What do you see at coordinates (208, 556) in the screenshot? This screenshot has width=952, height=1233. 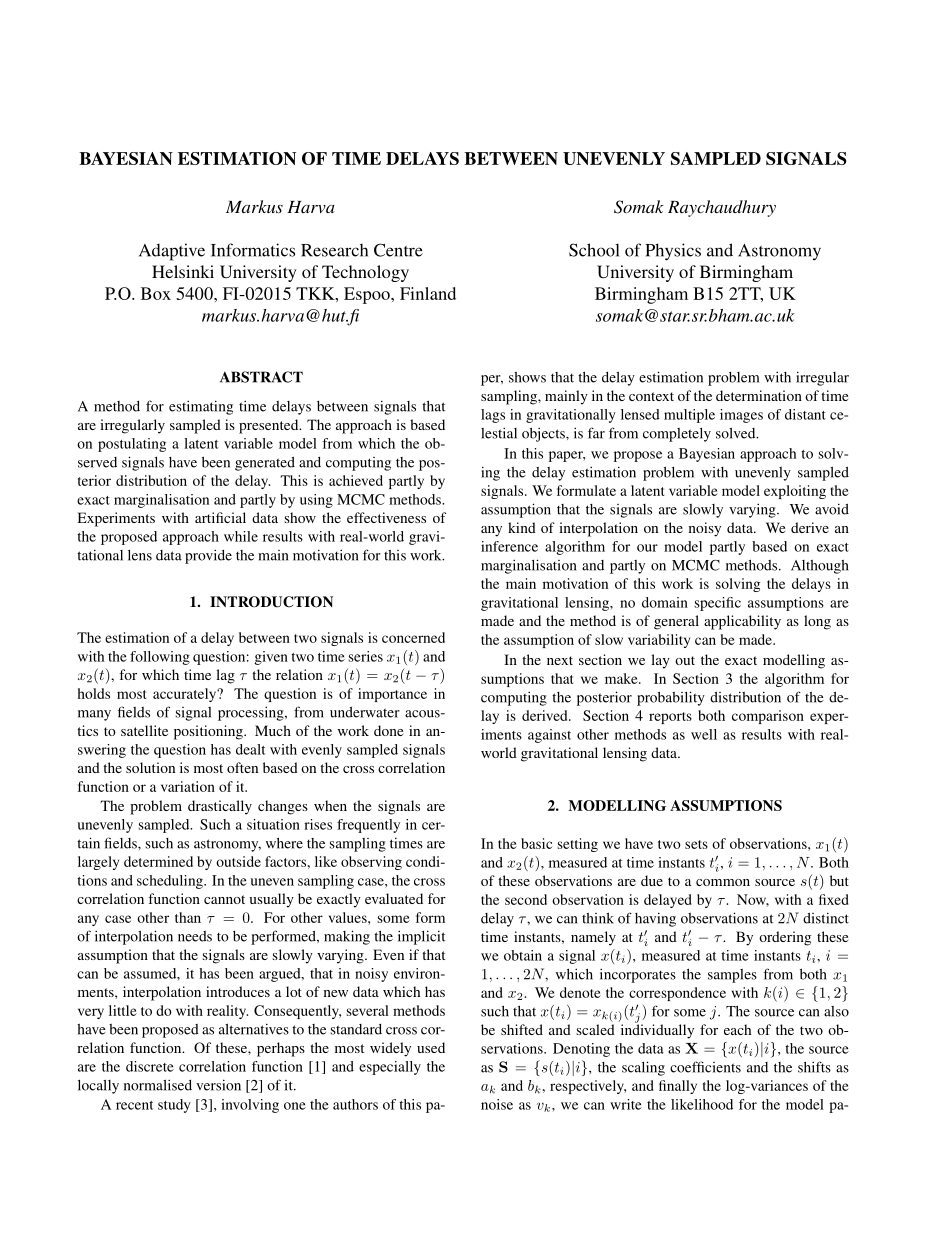 I see `provide` at bounding box center [208, 556].
